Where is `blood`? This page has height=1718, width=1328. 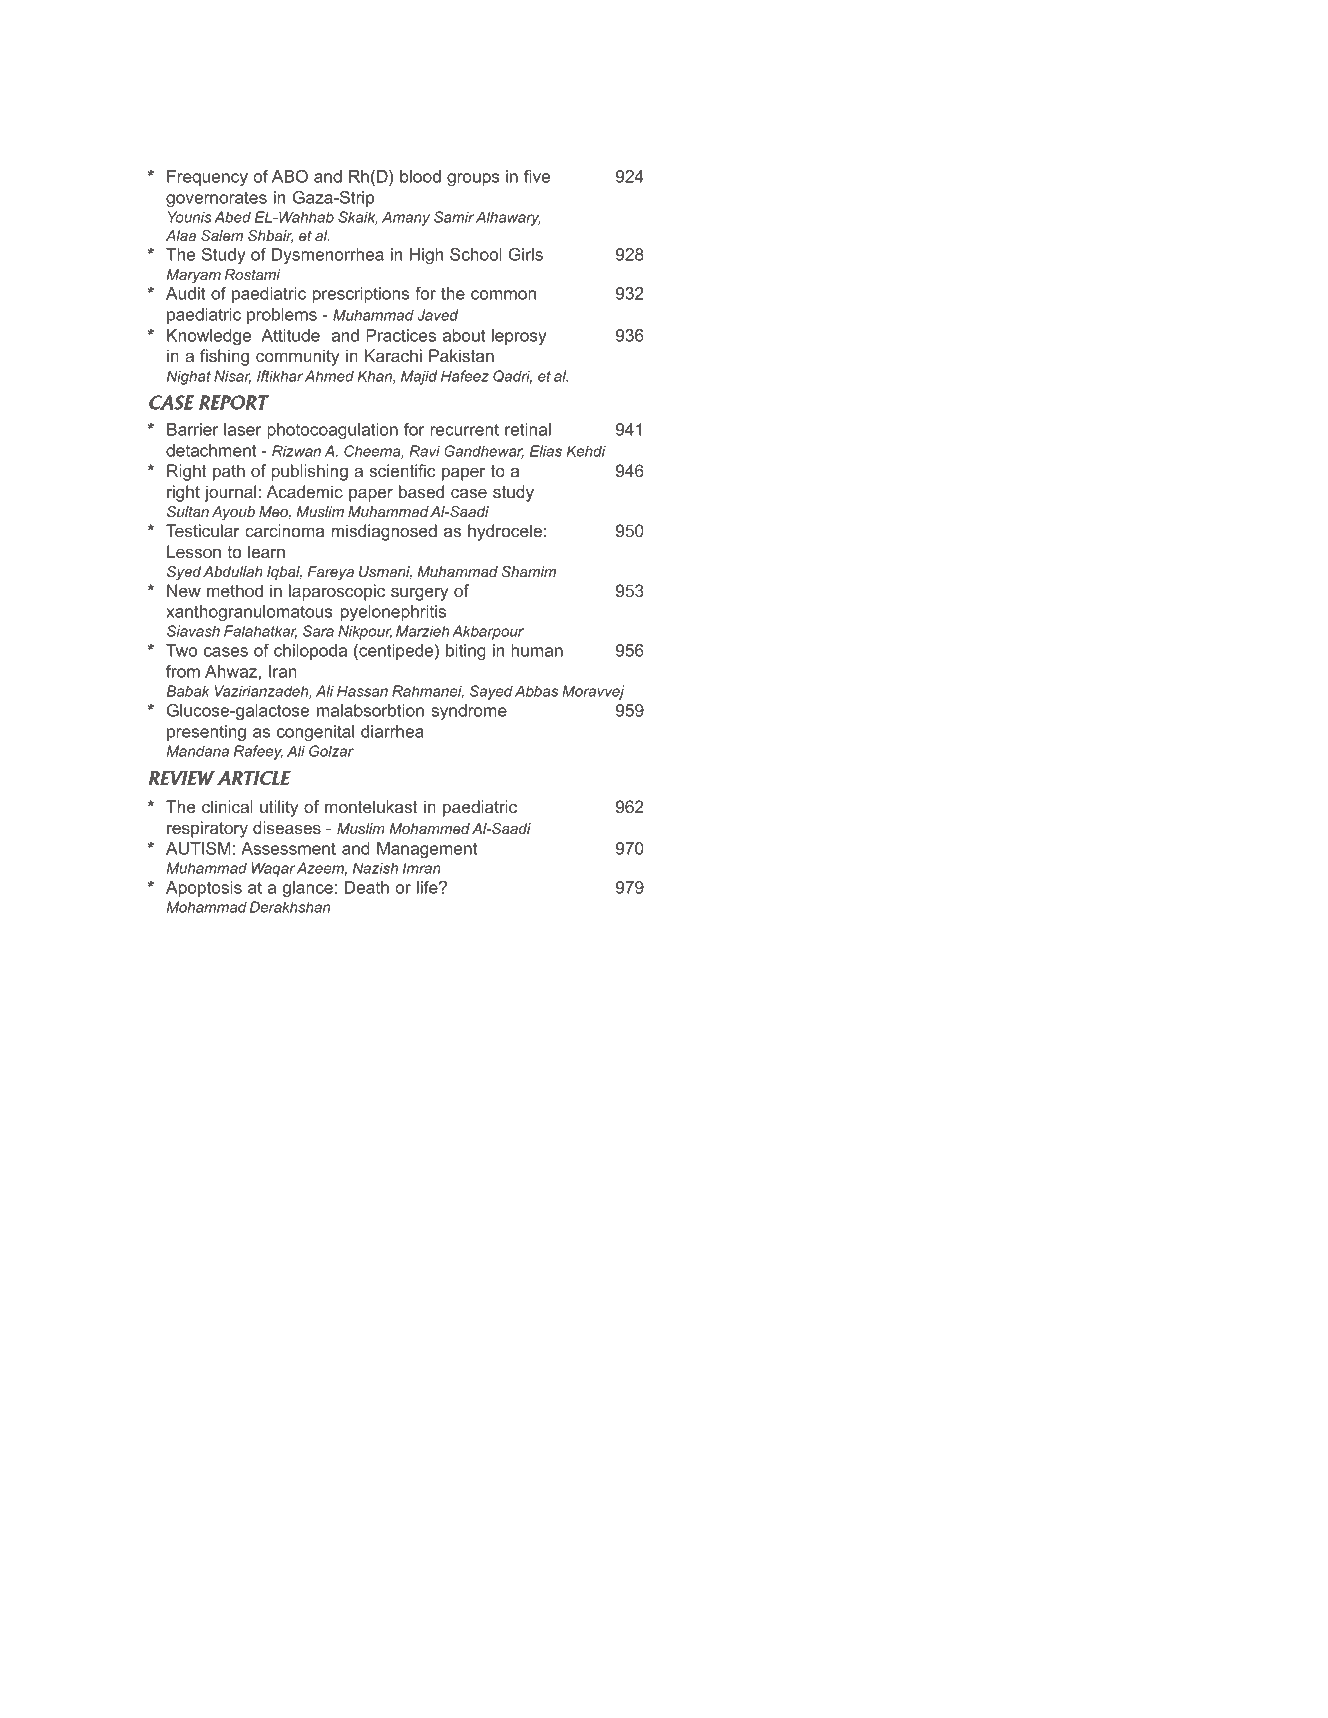
blood is located at coordinates (420, 176).
